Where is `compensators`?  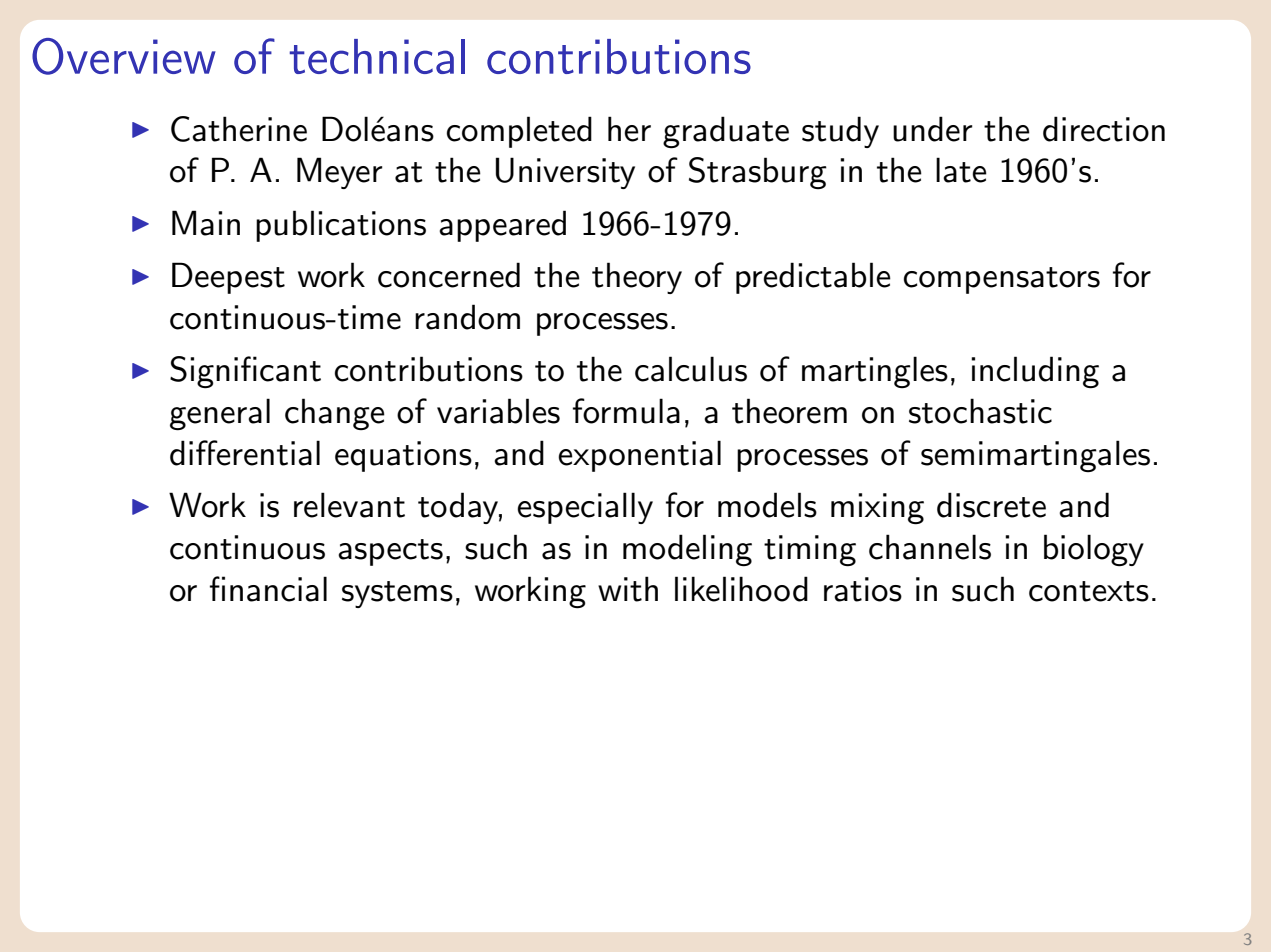
compensators is located at coordinates (1002, 280).
